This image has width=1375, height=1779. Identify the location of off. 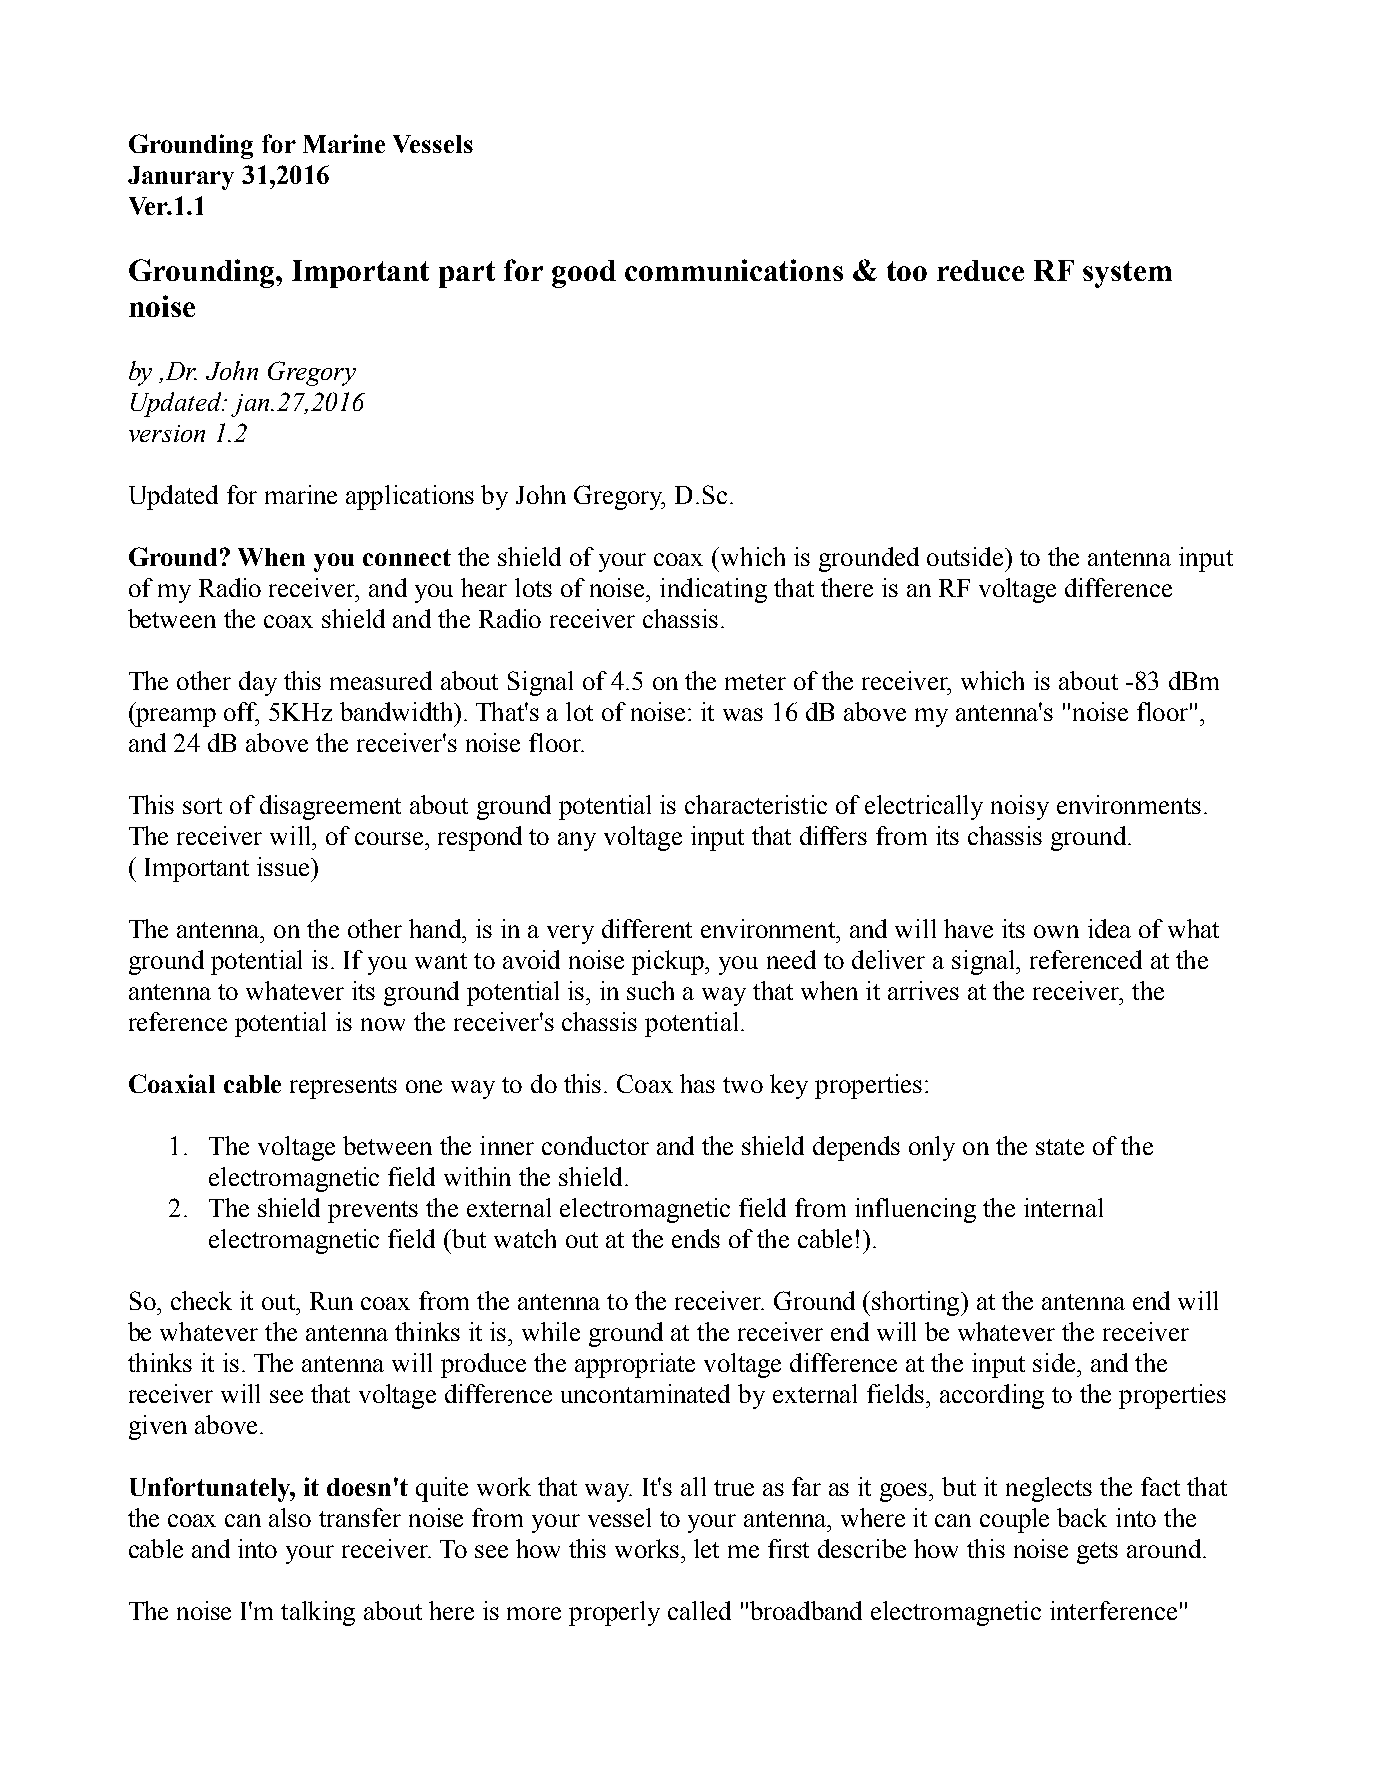
(241, 713).
